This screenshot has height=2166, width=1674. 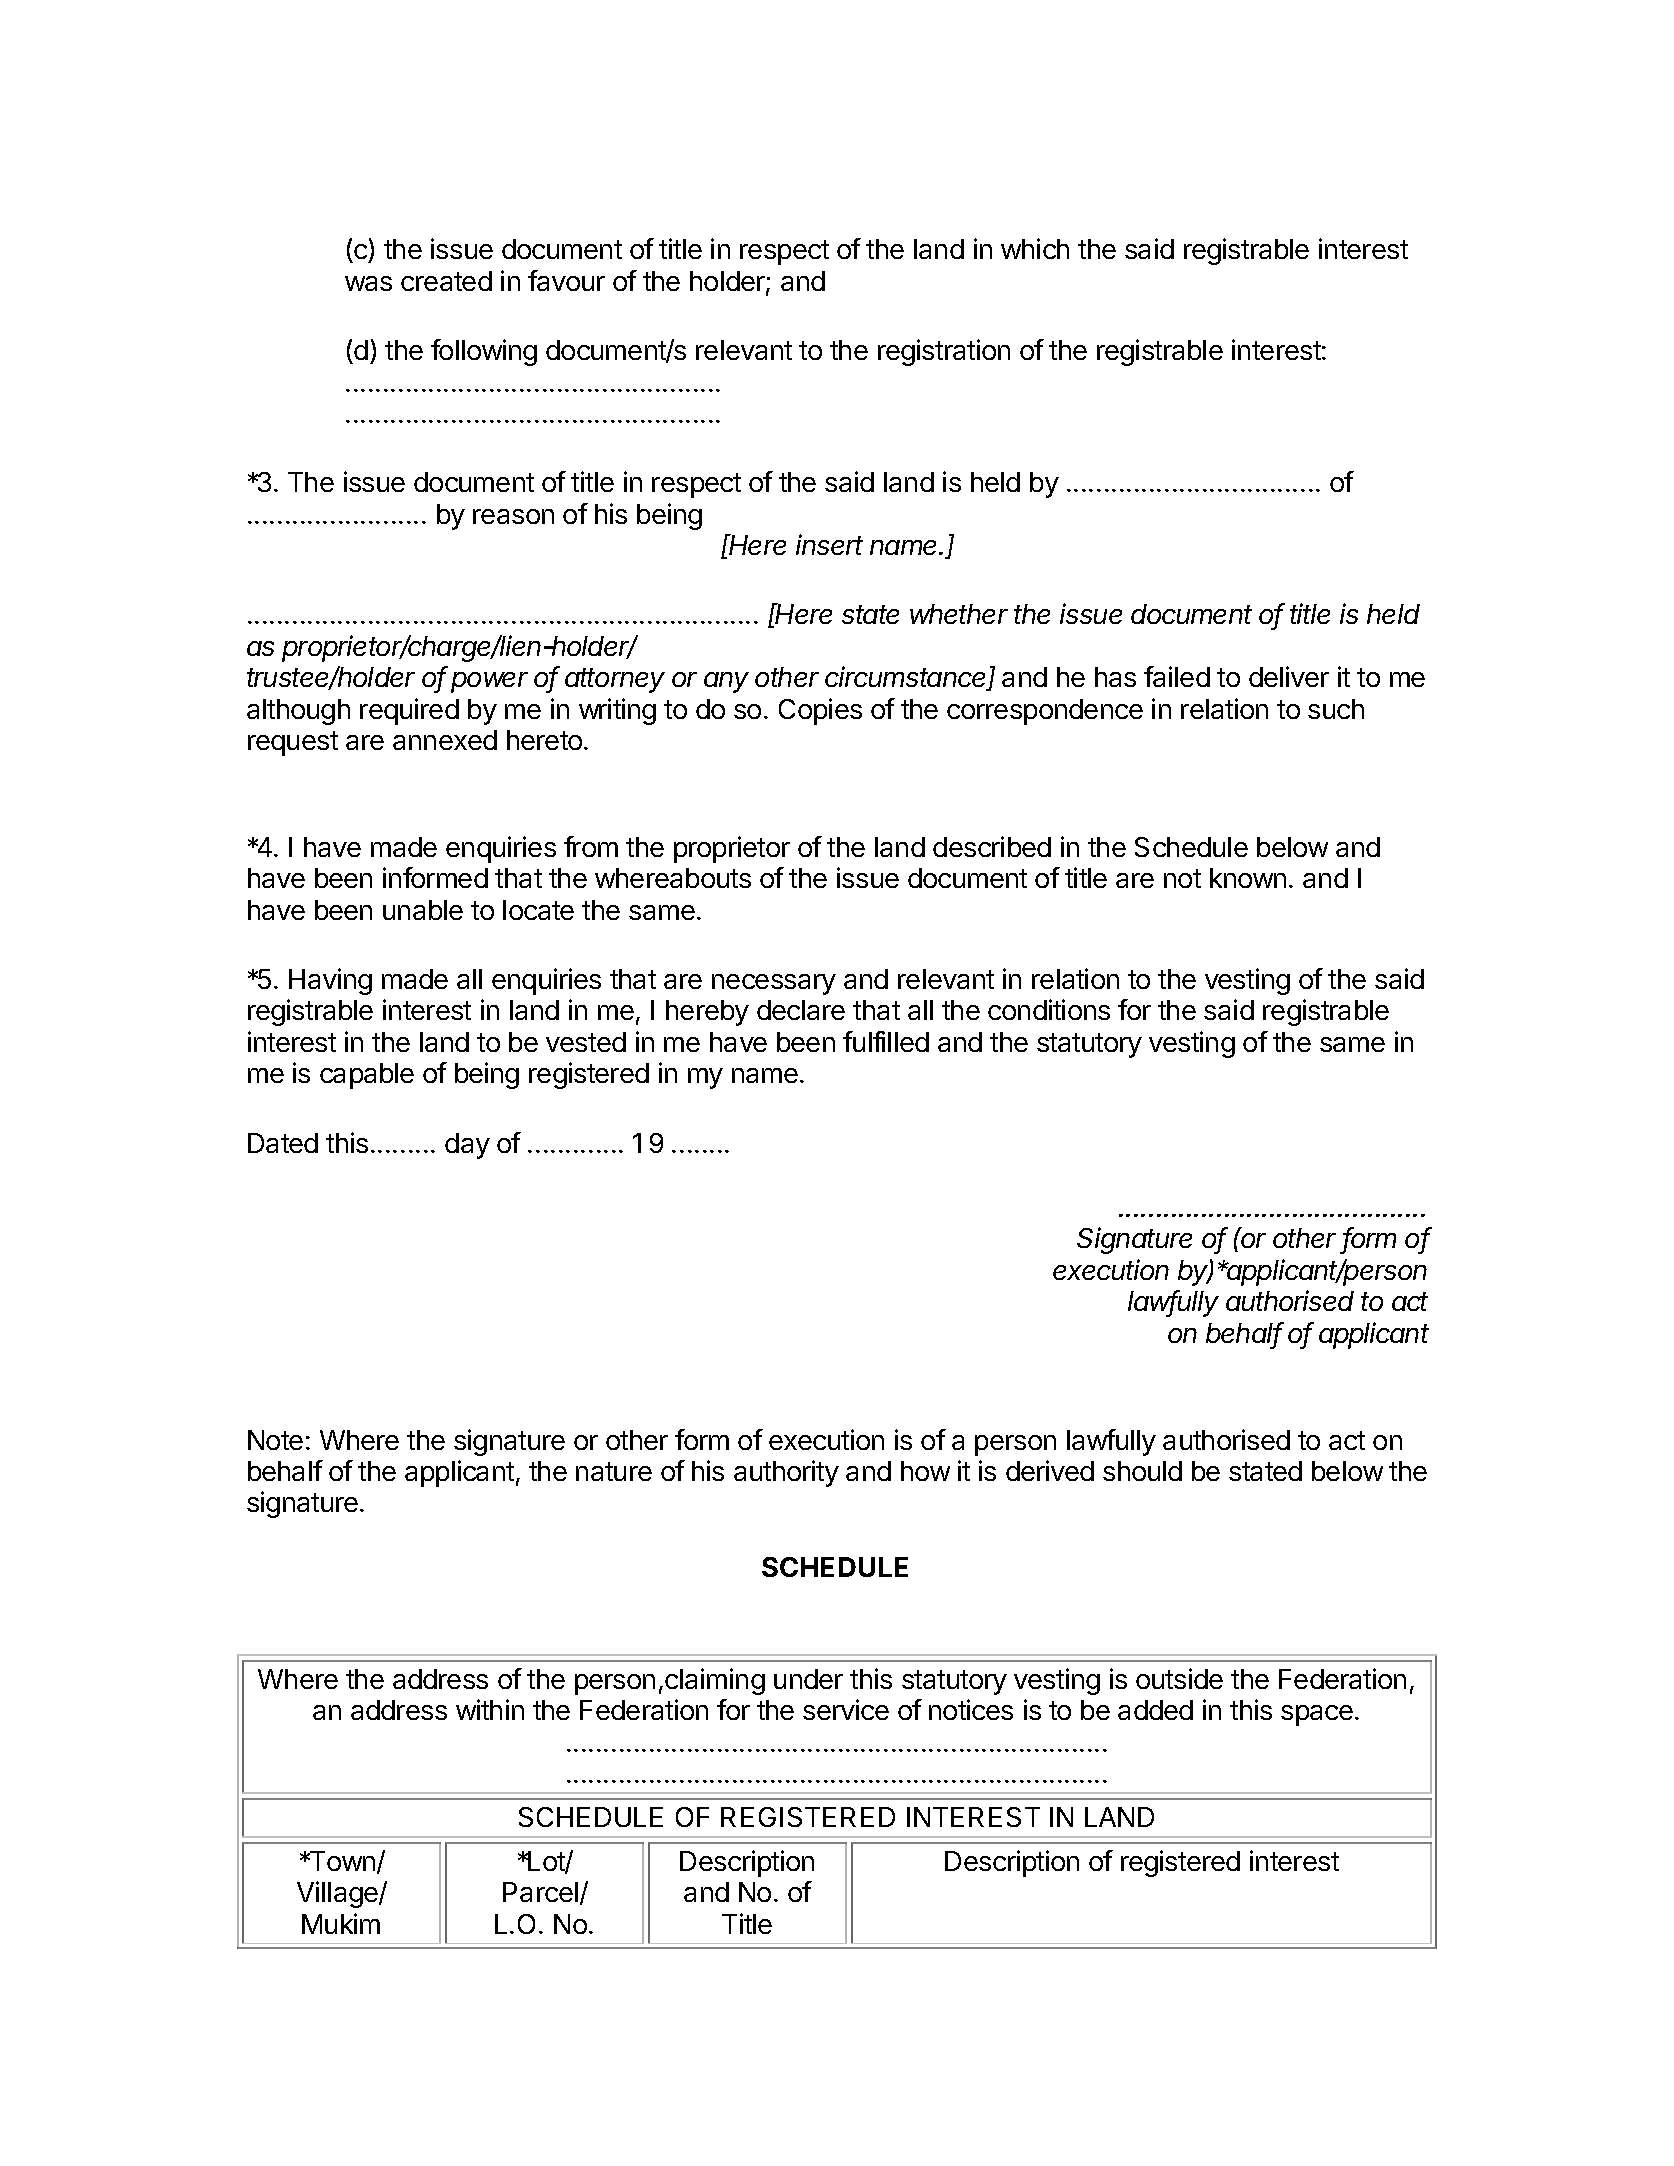 I want to click on conditions, so click(x=1049, y=1009).
